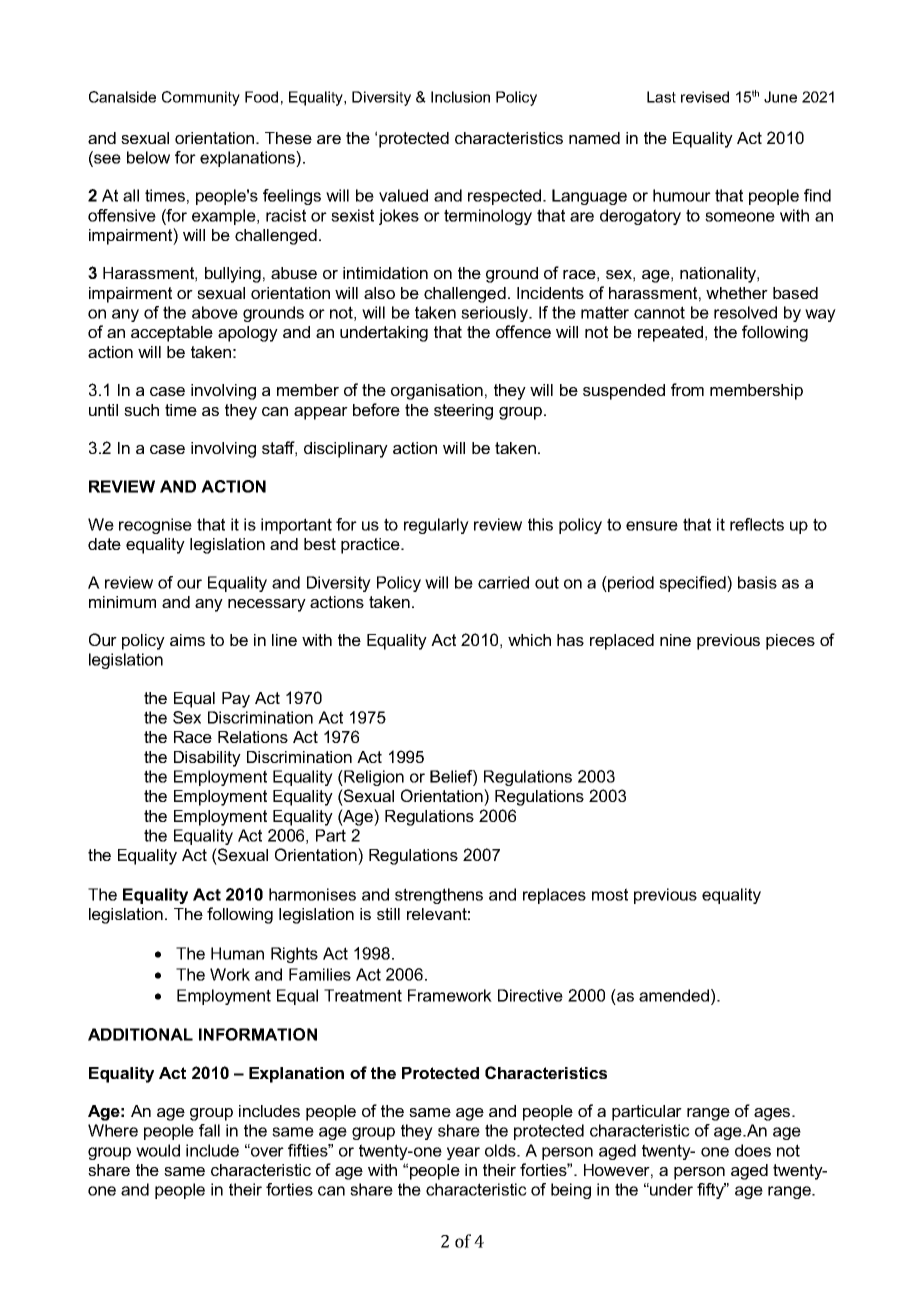  I want to click on most, so click(610, 894).
